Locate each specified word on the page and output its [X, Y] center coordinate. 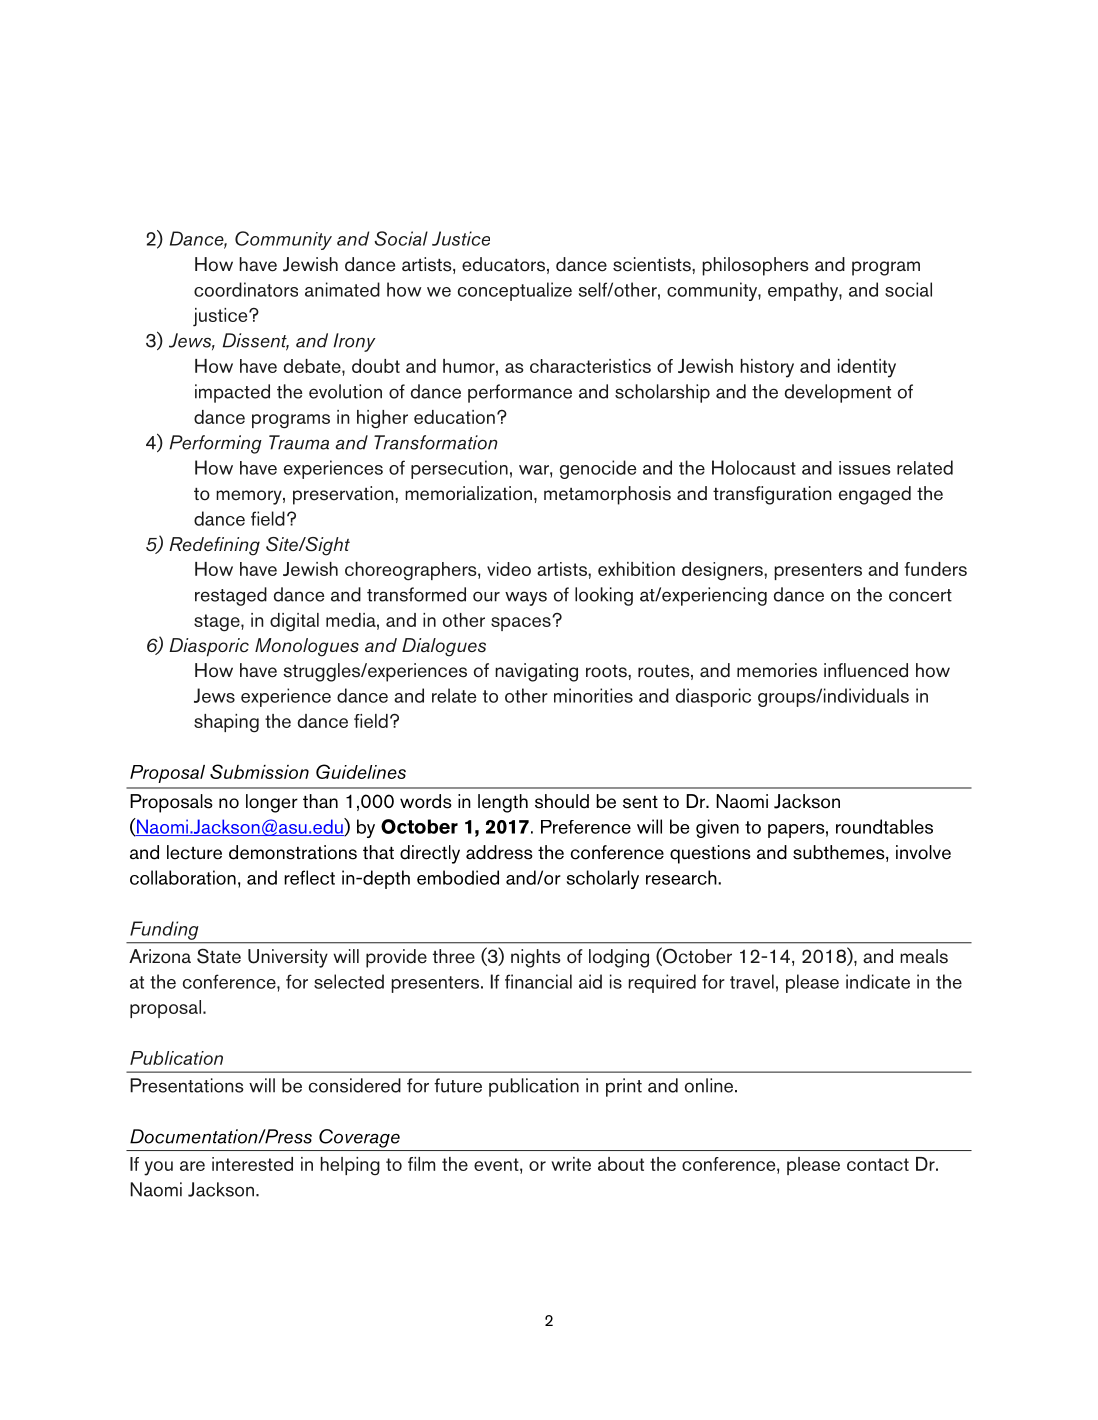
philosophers [755, 266]
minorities [593, 695]
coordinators [246, 289]
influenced [866, 670]
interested [252, 1164]
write [571, 1164]
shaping [226, 723]
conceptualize [515, 291]
